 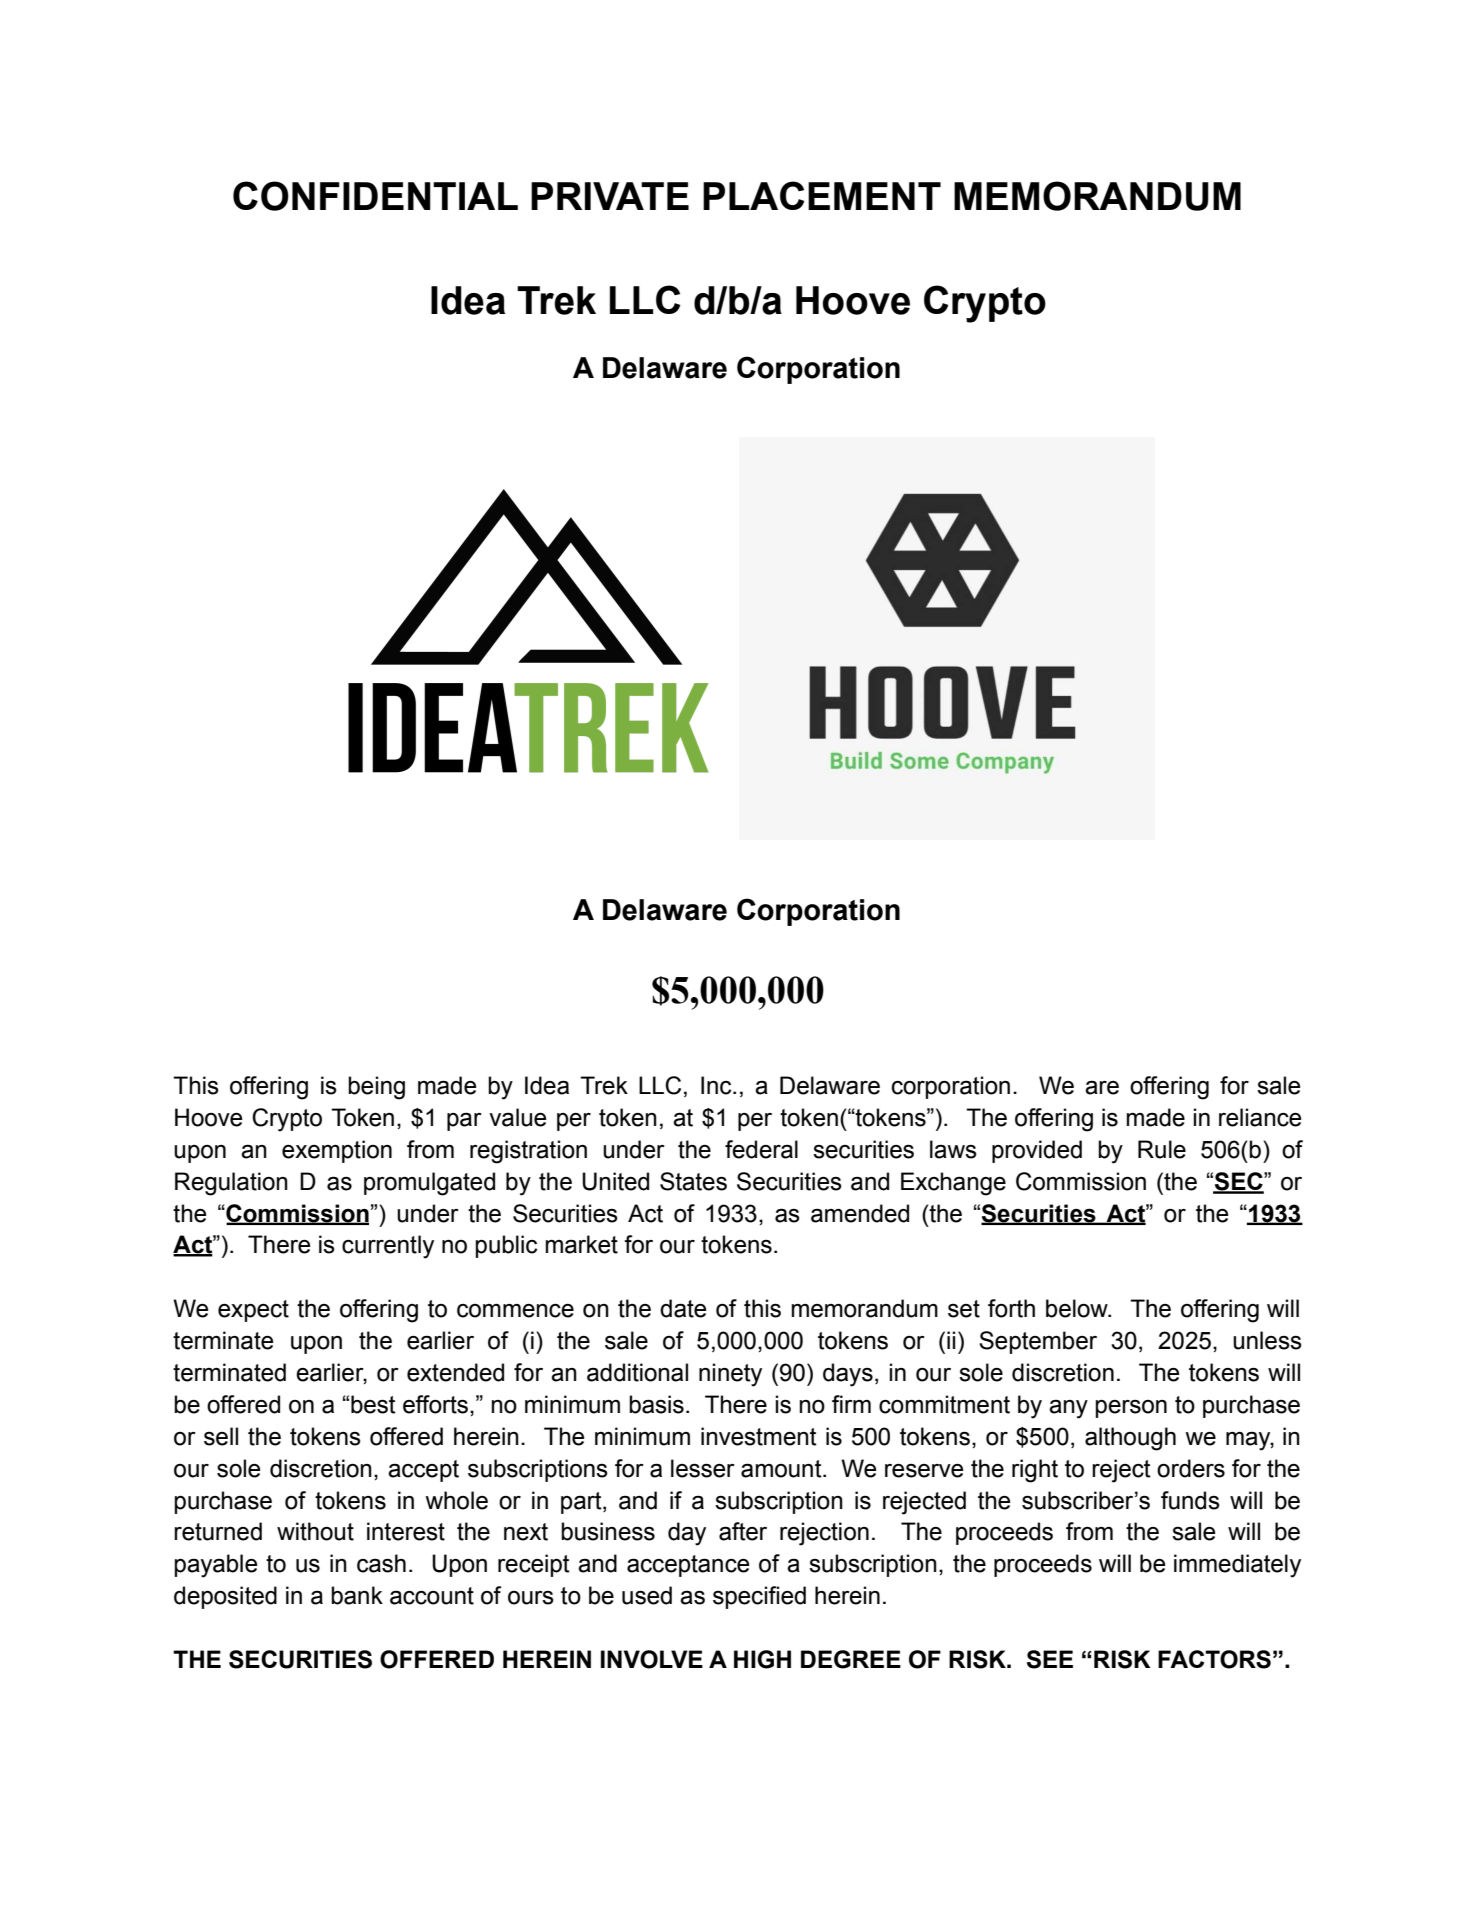 What do you see at coordinates (693, 1181) in the screenshot?
I see `States` at bounding box center [693, 1181].
